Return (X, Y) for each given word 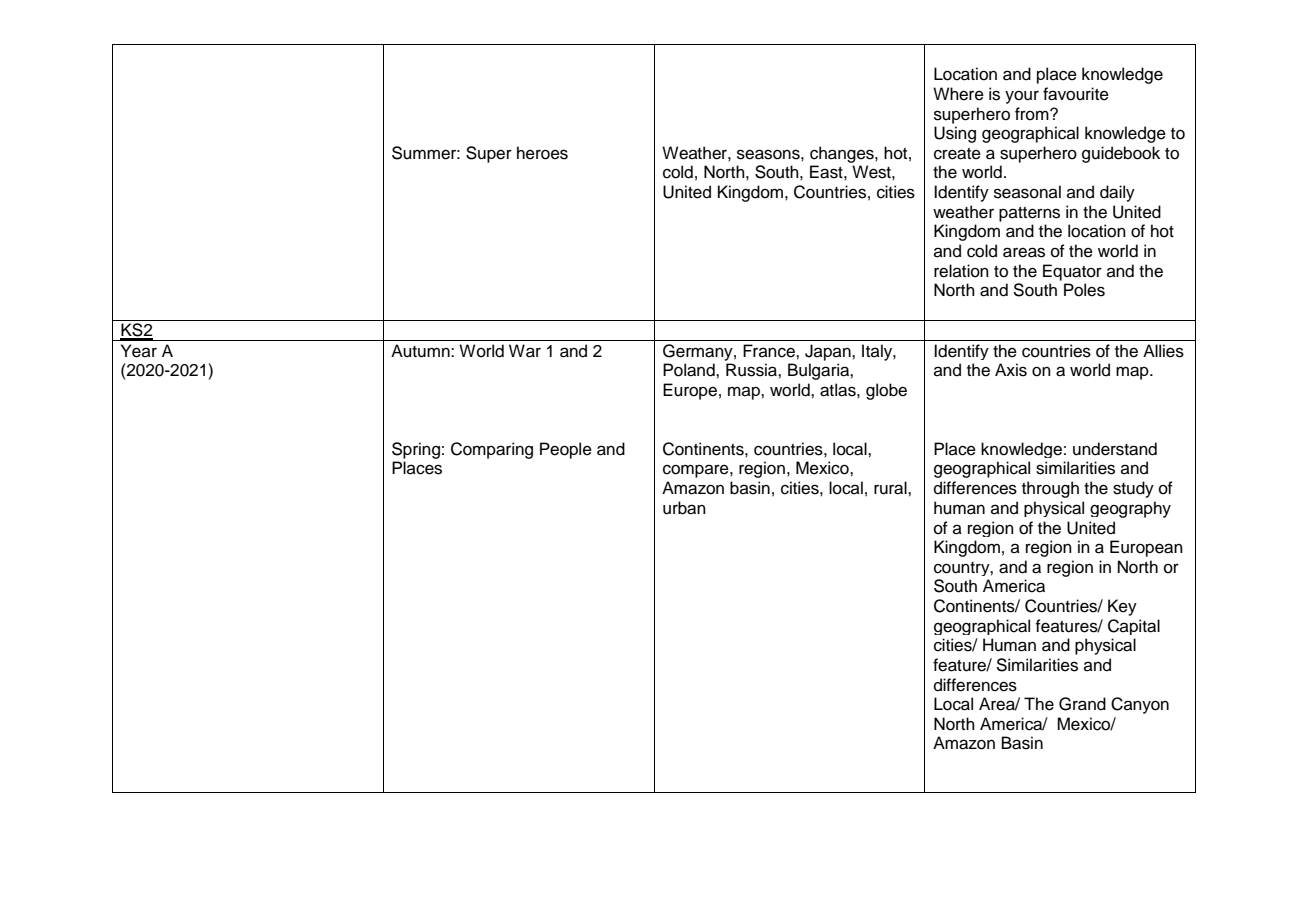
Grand (1082, 704)
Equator (1072, 272)
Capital (1134, 627)
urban (684, 508)
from (1033, 114)
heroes (542, 153)
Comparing (492, 450)
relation (961, 271)
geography (1130, 509)
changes (843, 154)
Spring (416, 450)
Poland (690, 370)
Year (139, 351)
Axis (1011, 370)
